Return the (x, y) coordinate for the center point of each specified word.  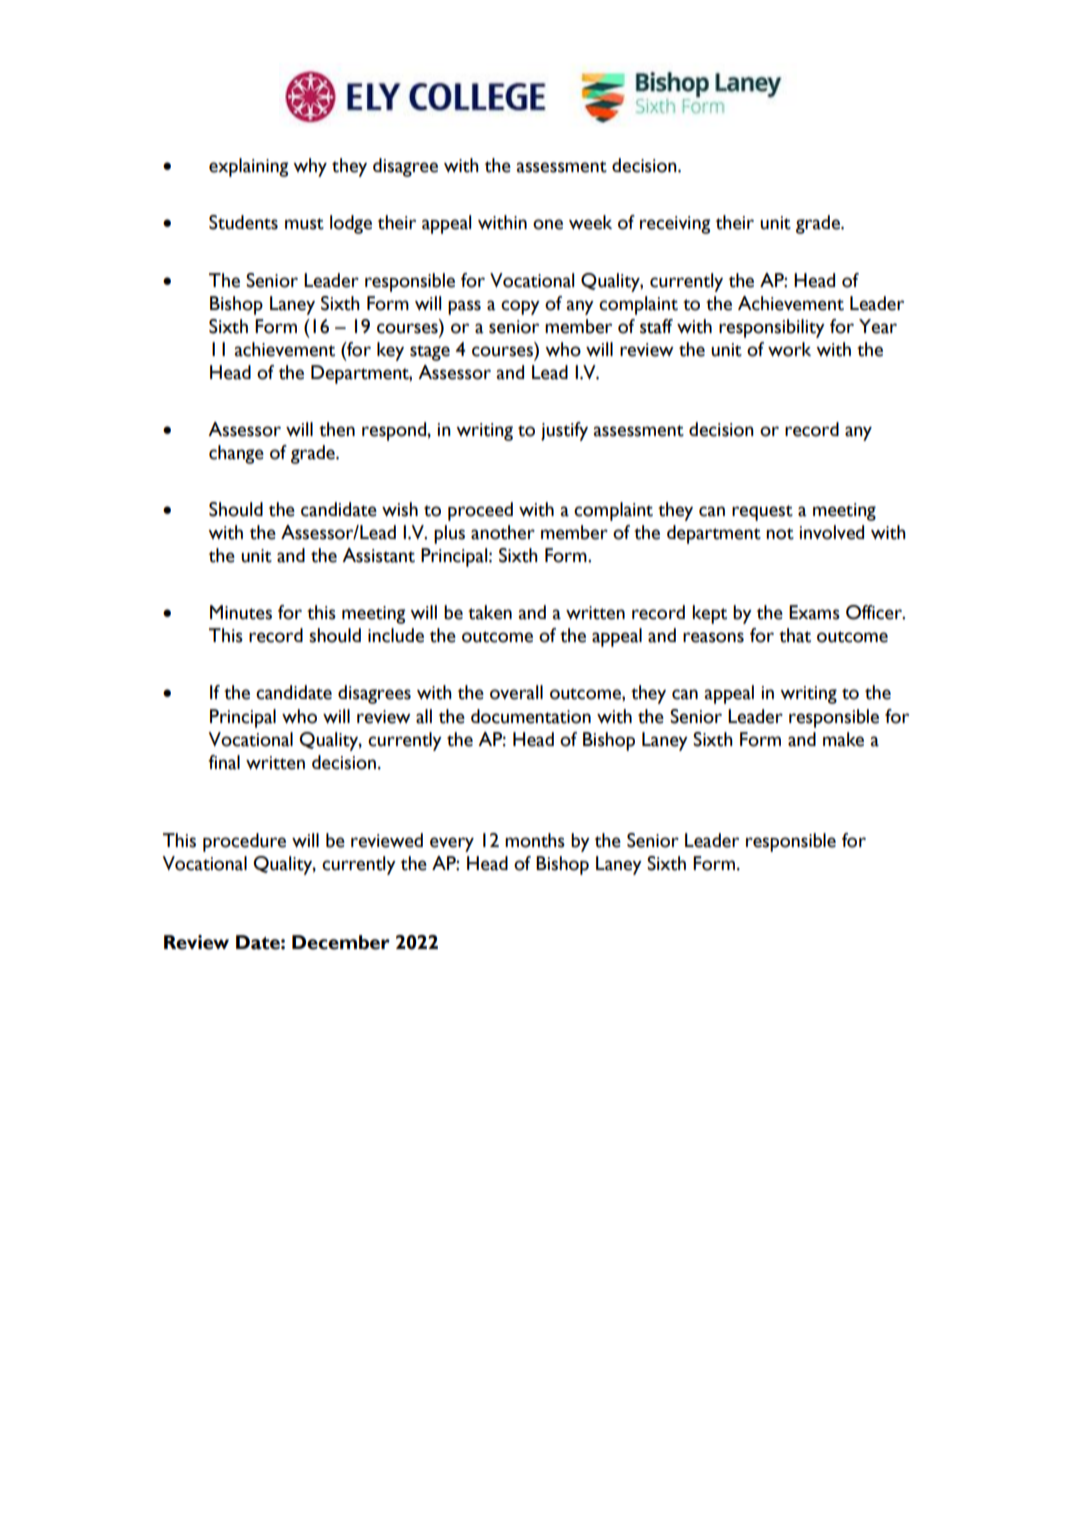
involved (832, 532)
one (548, 224)
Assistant (378, 555)
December (341, 942)
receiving (675, 225)
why (310, 167)
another (503, 532)
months (535, 840)
